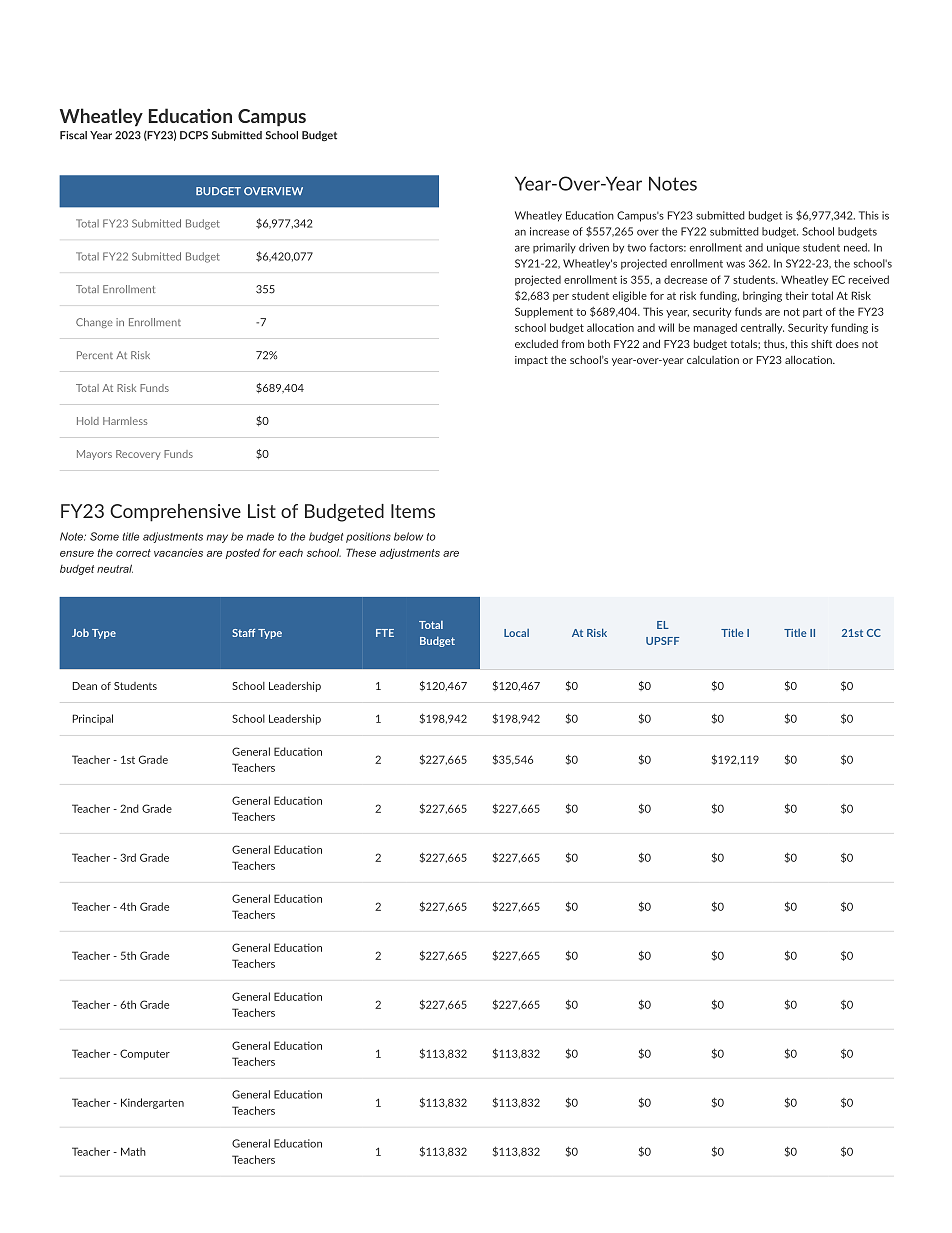 This screenshot has height=1233, width=952. Describe the element at coordinates (73, 135) in the screenshot. I see `Fiscal` at that location.
